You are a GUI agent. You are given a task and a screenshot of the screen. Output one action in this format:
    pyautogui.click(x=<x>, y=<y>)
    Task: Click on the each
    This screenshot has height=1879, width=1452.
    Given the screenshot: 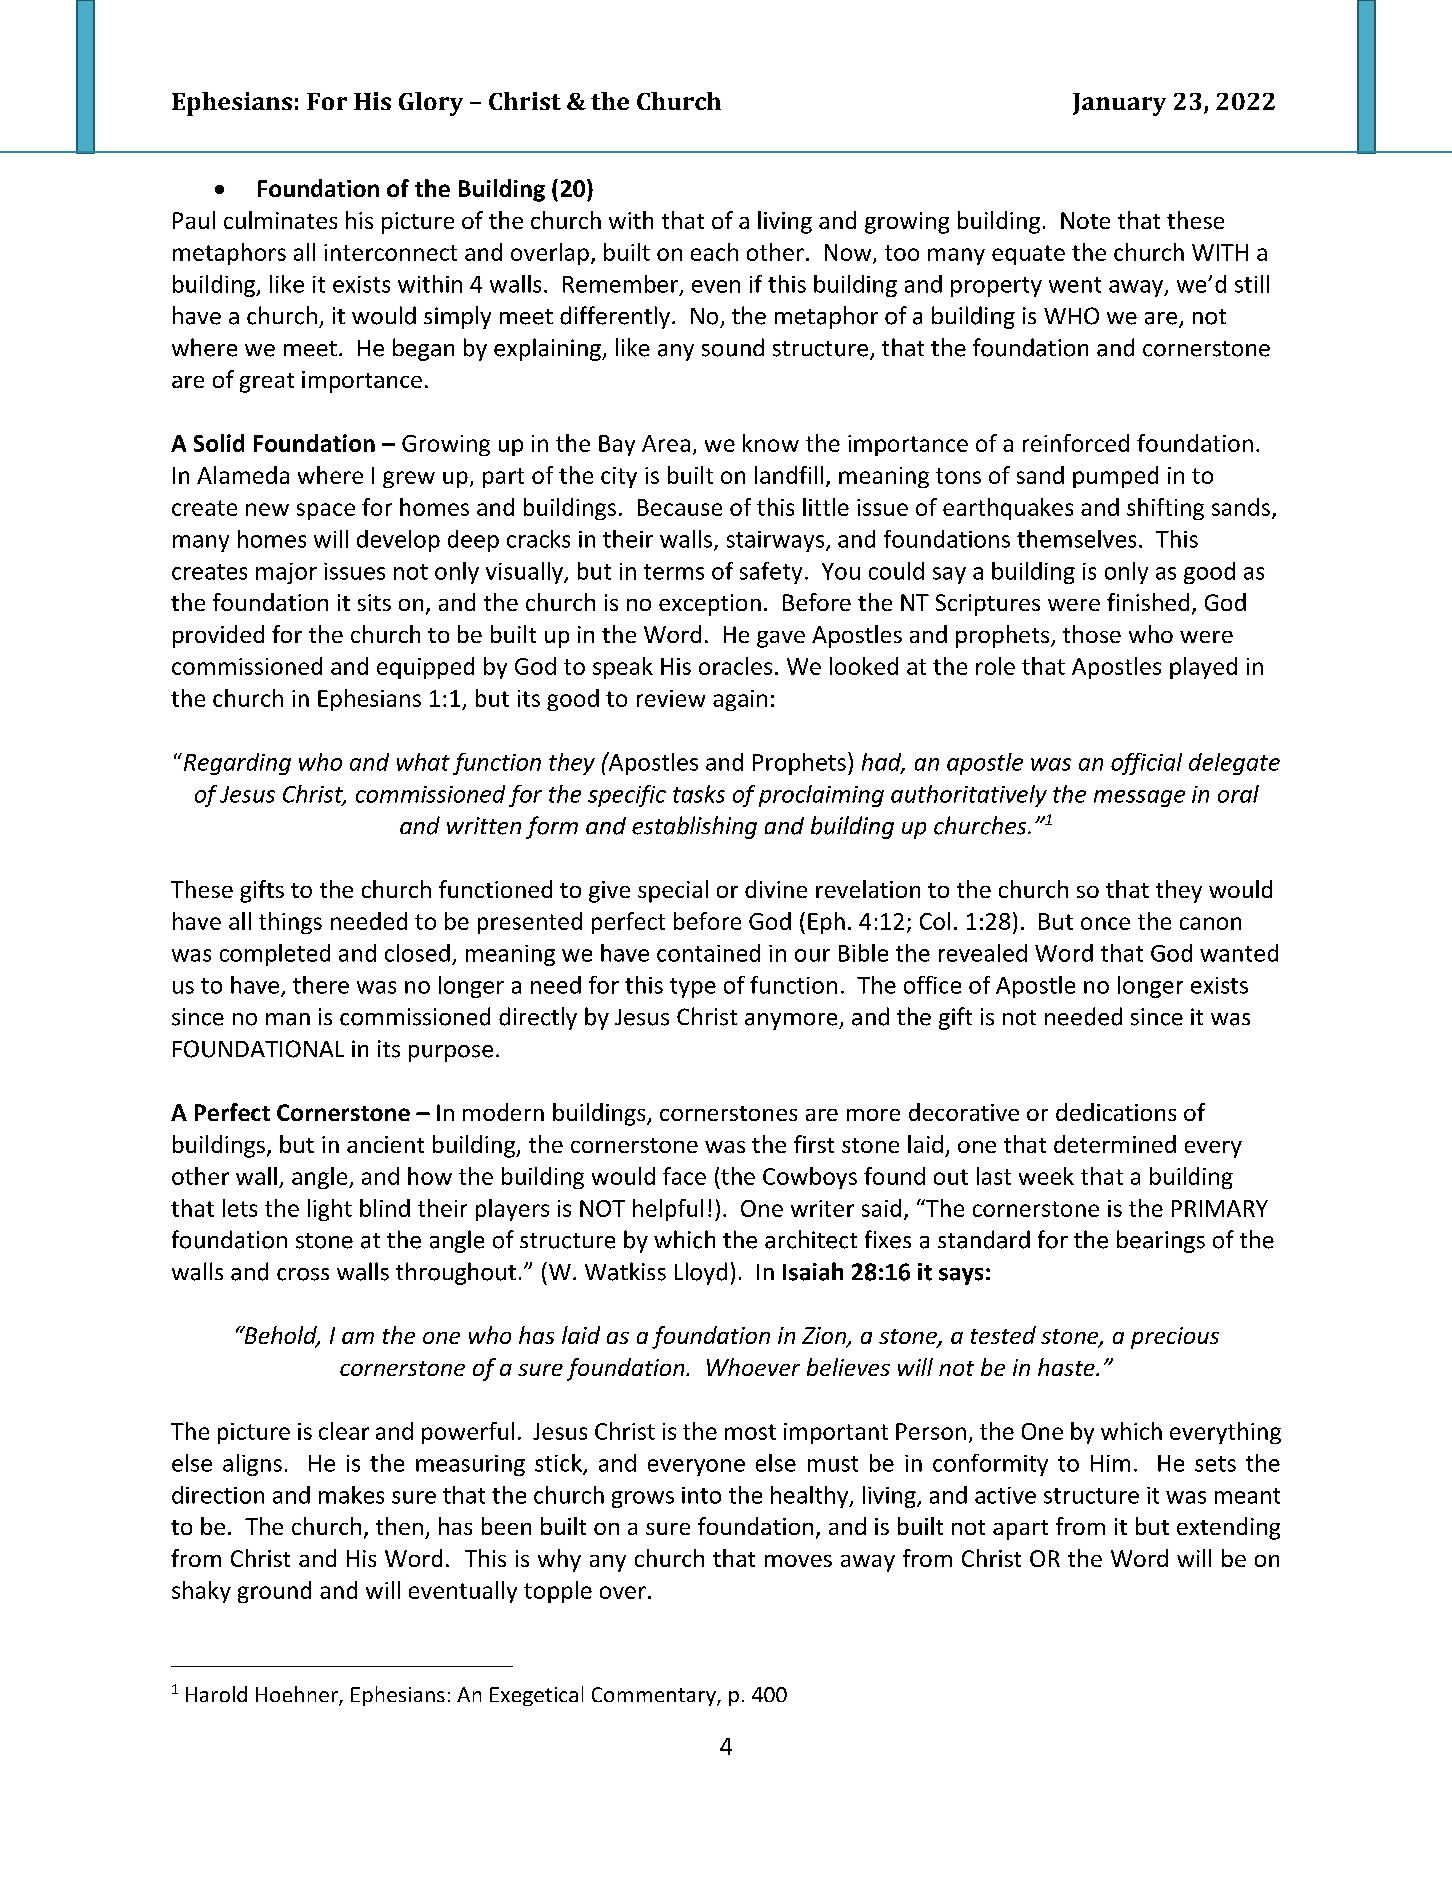 What is the action you would take?
    pyautogui.click(x=714, y=252)
